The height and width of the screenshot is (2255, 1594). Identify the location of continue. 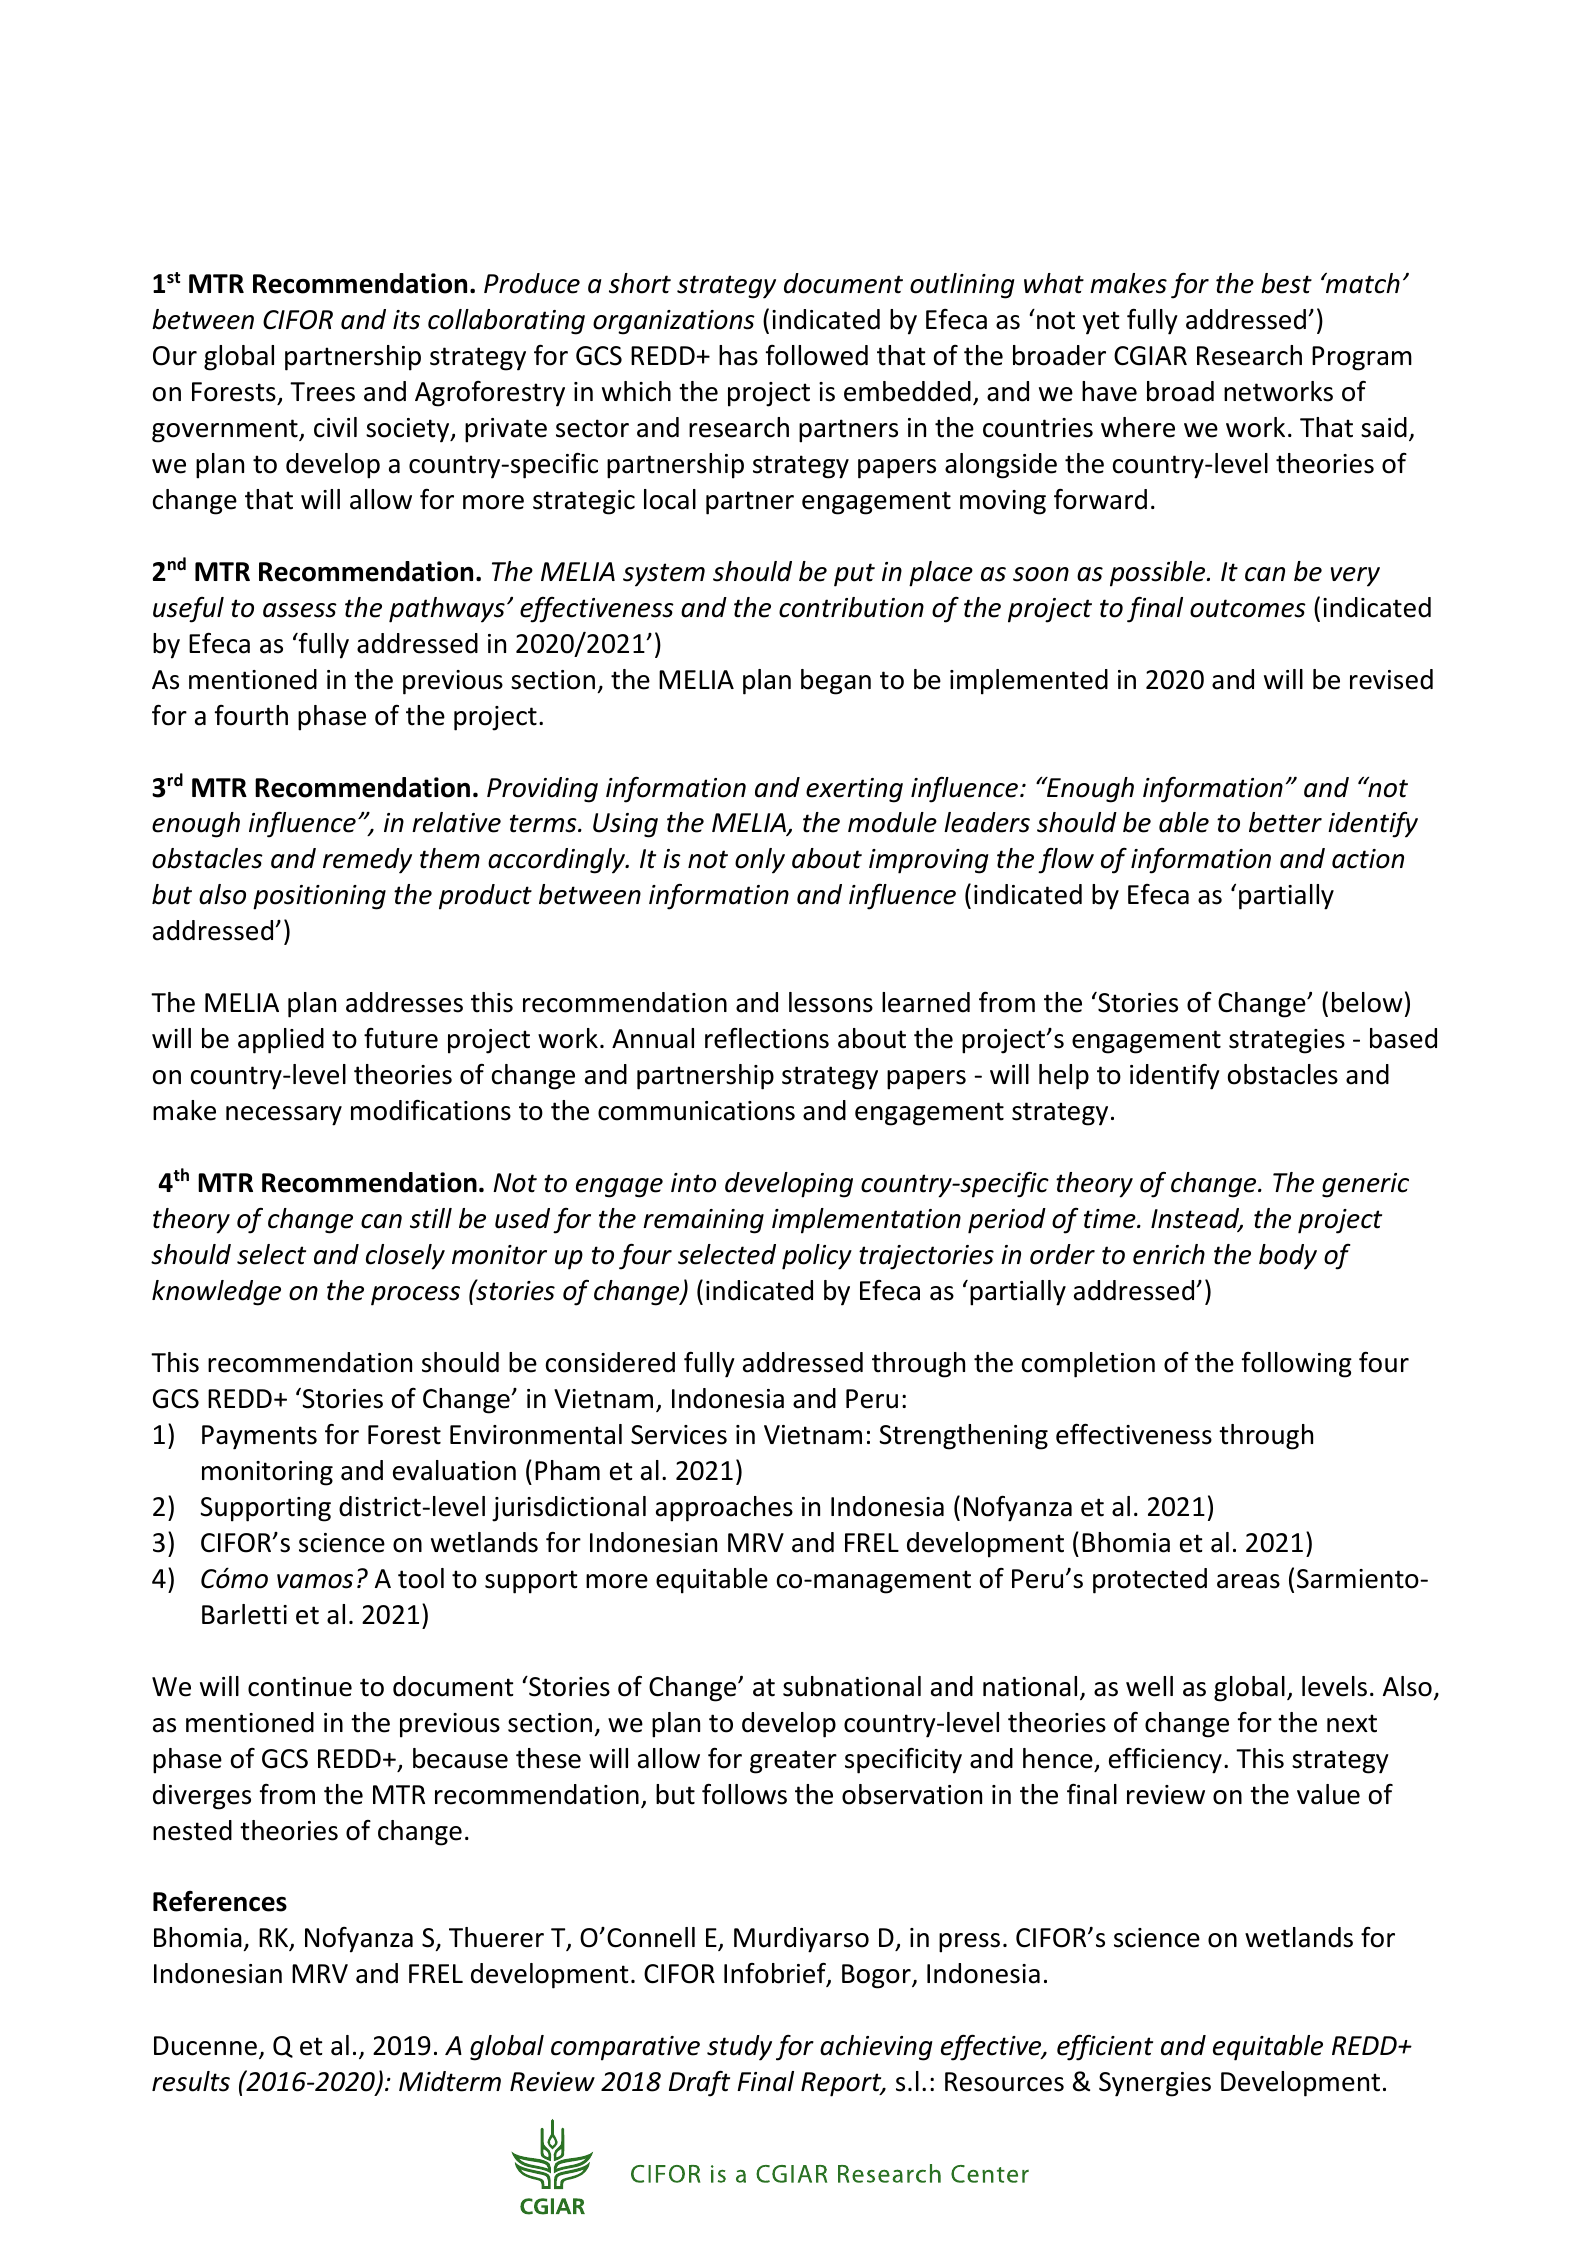
(300, 1687).
